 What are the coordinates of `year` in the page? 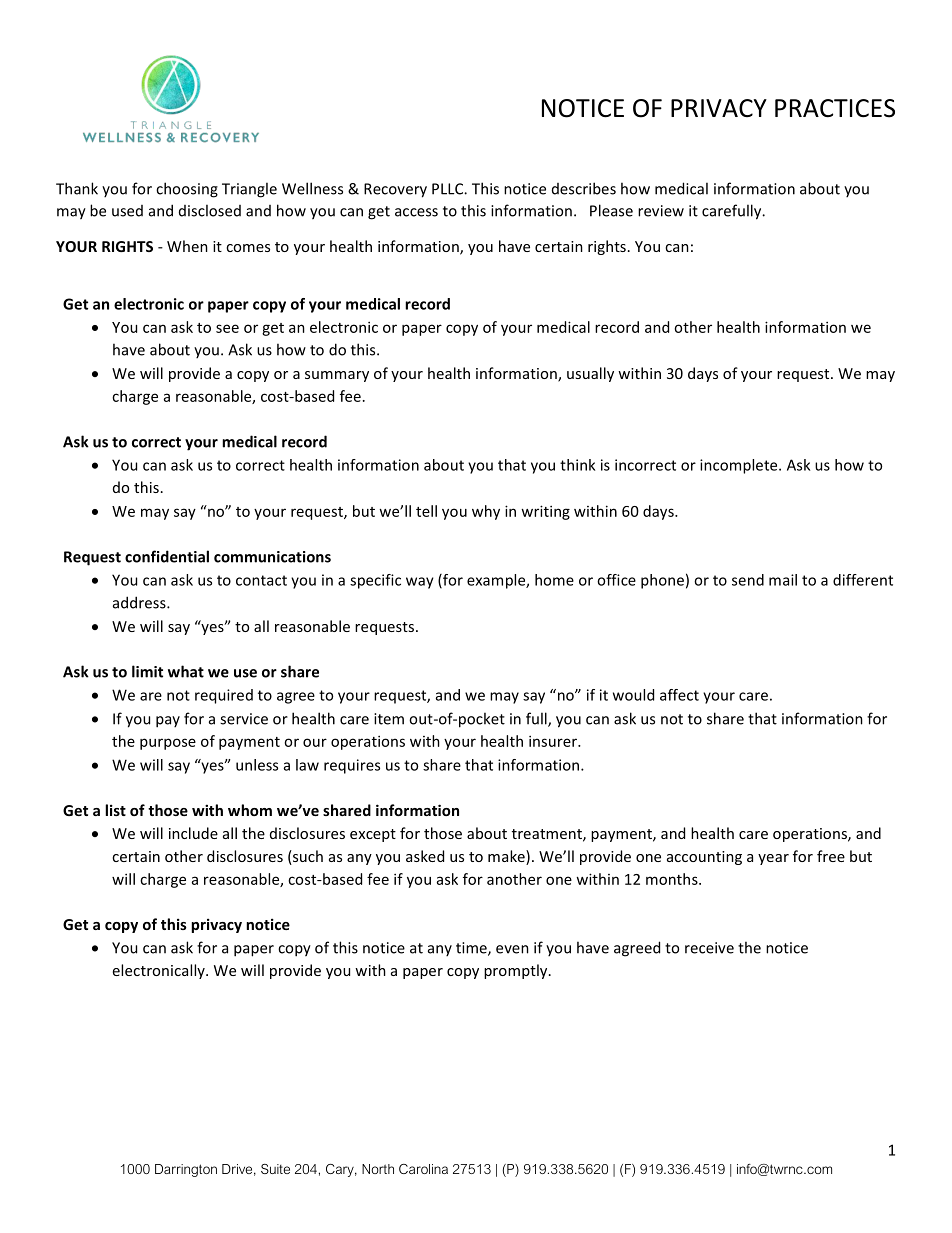 It's located at (773, 859).
